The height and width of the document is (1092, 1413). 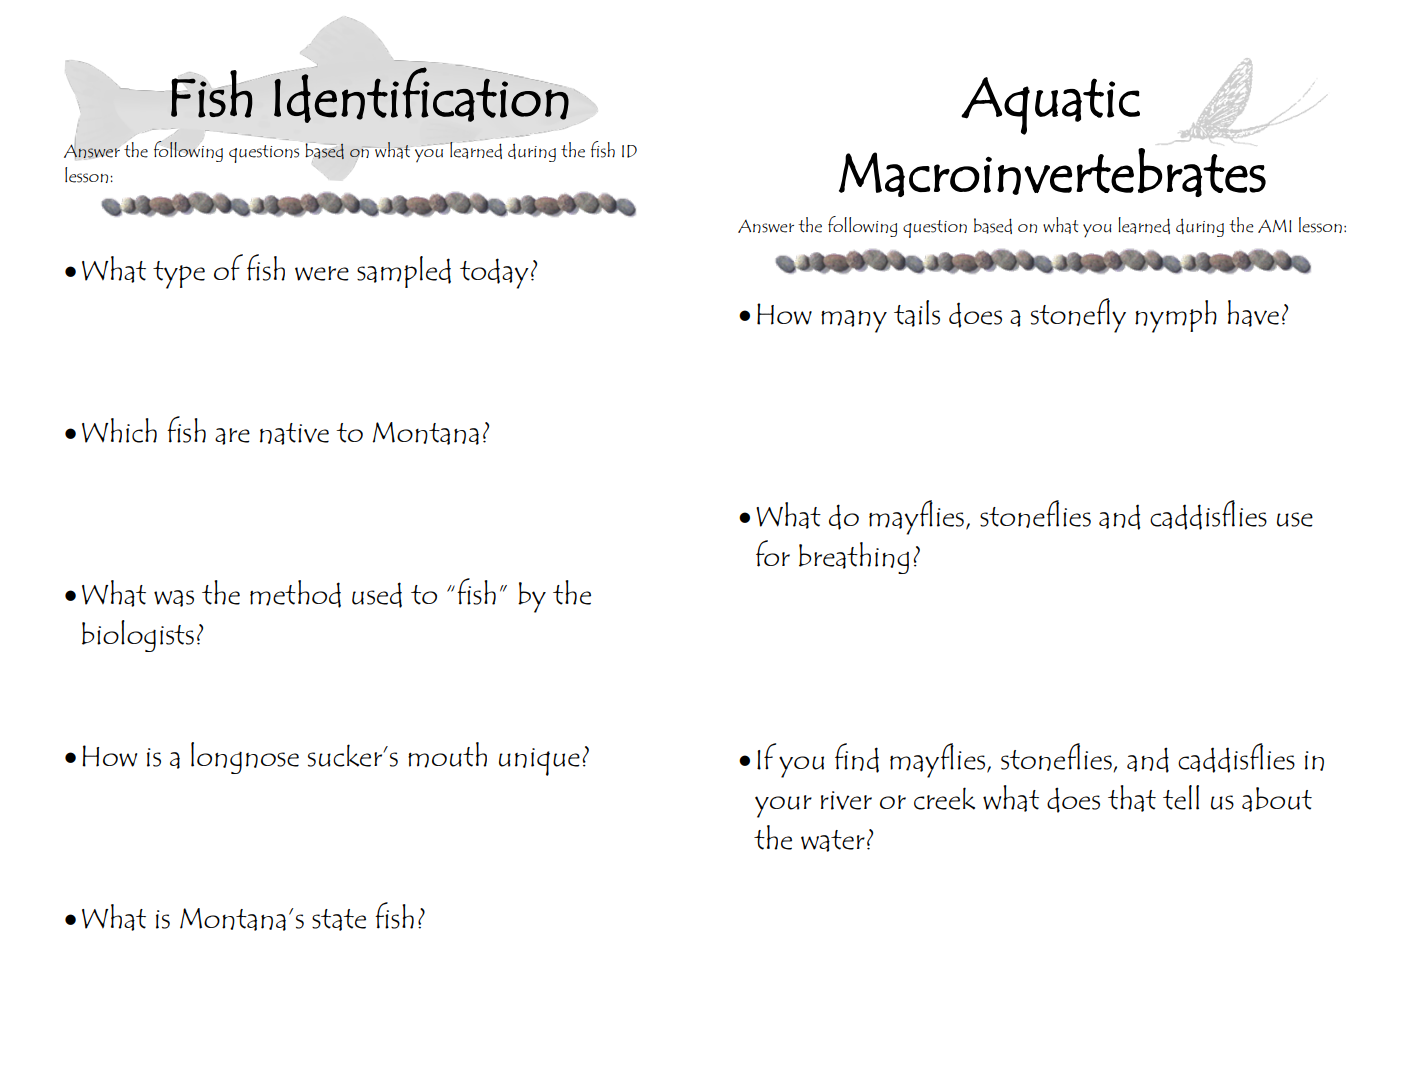 What do you see at coordinates (857, 758) in the document?
I see `find` at bounding box center [857, 758].
